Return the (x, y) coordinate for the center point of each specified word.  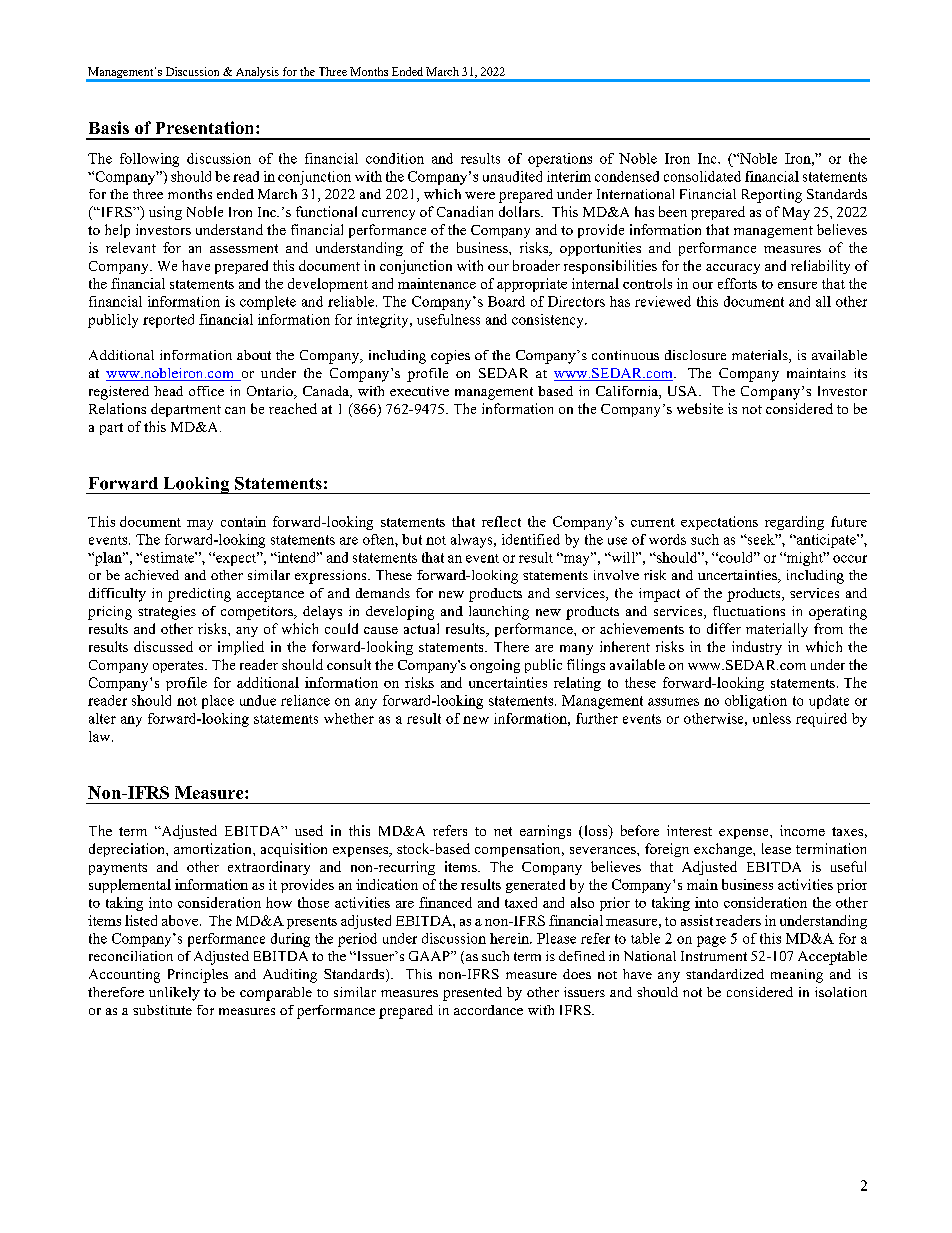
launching (499, 613)
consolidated (702, 176)
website (700, 408)
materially (777, 630)
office (206, 391)
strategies (167, 613)
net (503, 831)
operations (560, 160)
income (802, 830)
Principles (198, 976)
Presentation (206, 127)
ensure (797, 285)
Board (506, 301)
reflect (501, 521)
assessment (244, 248)
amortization (214, 848)
